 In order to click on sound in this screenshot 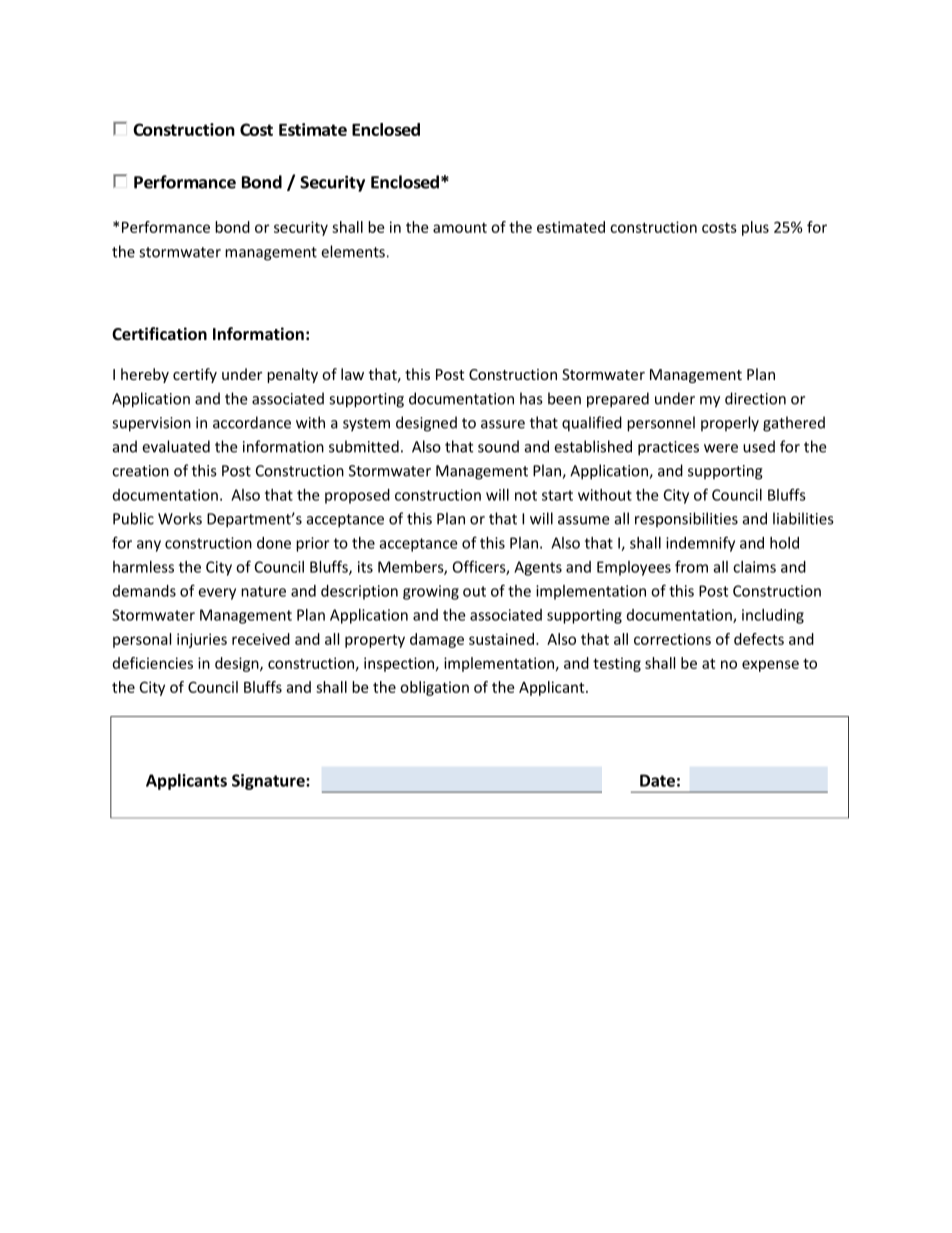, I will do `click(498, 446)`.
